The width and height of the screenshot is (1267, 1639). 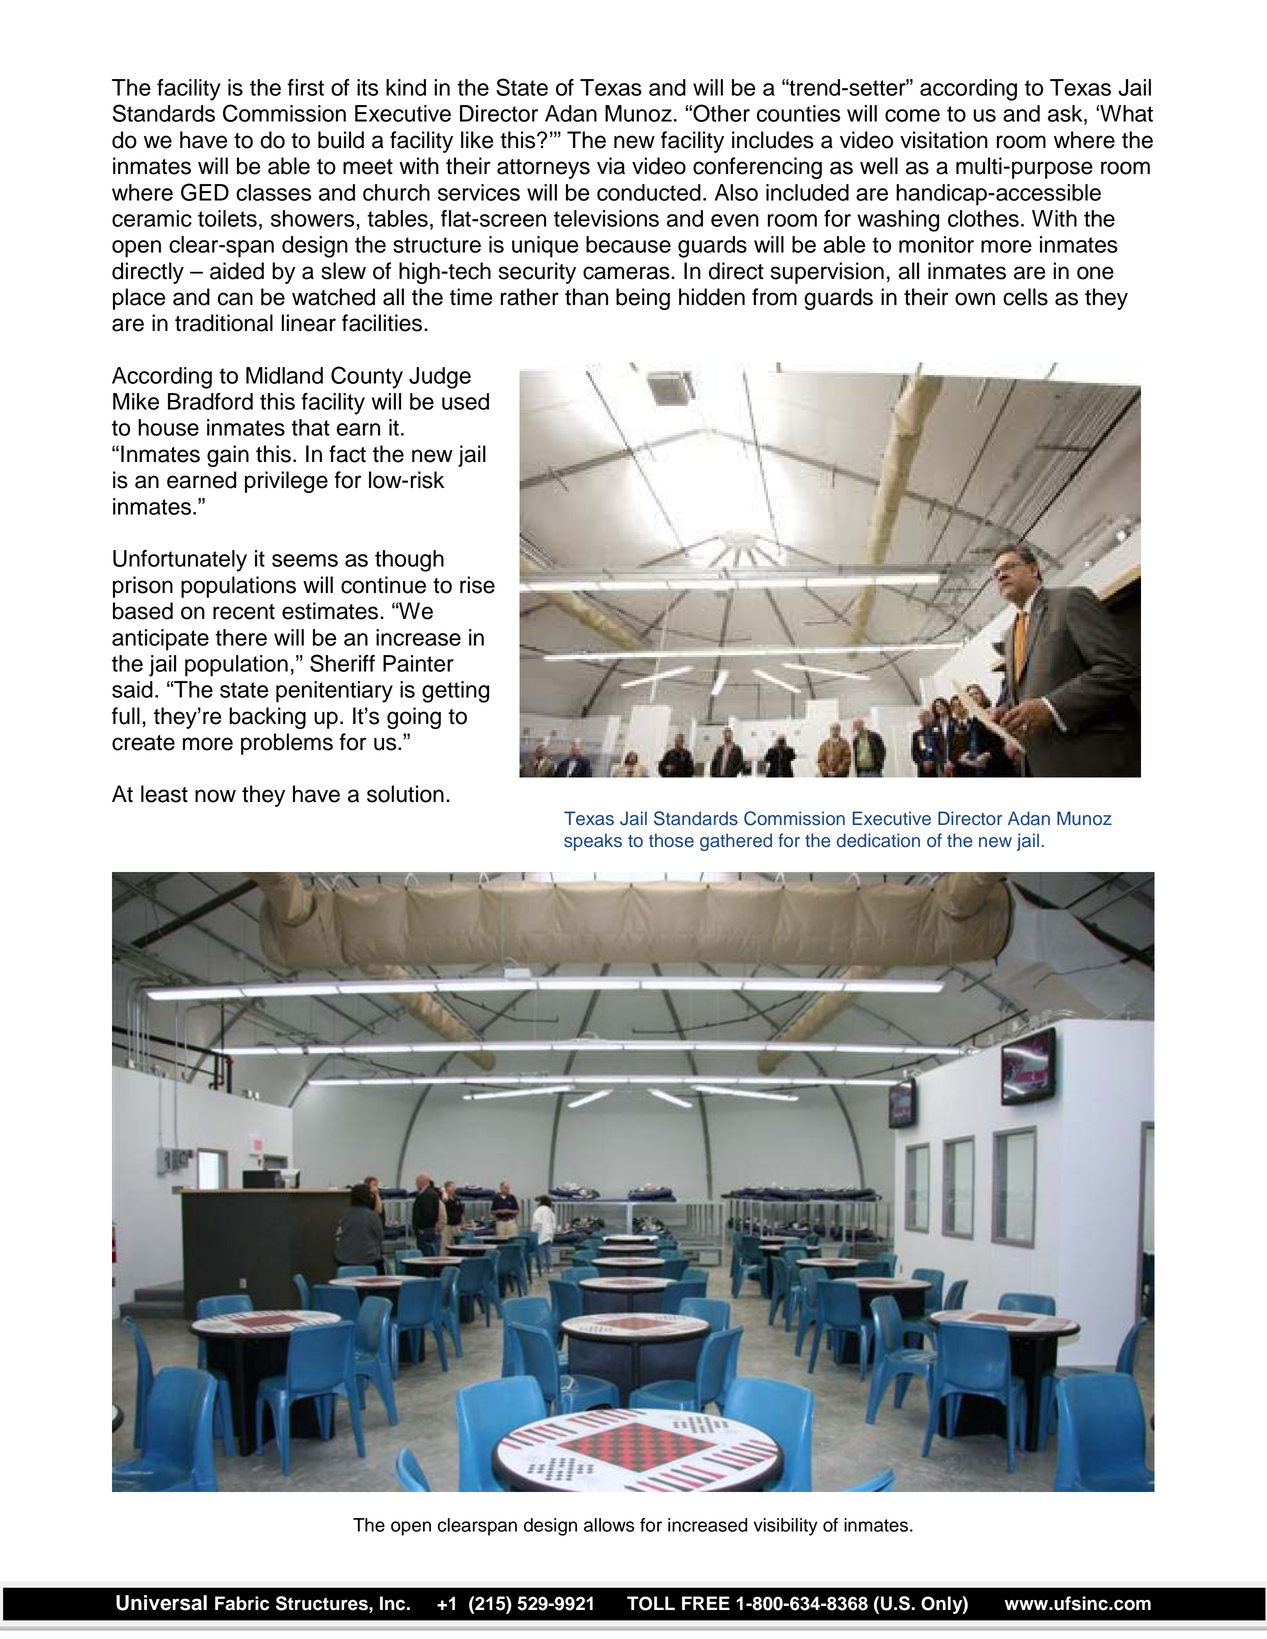 What do you see at coordinates (593, 842) in the screenshot?
I see `speaks` at bounding box center [593, 842].
